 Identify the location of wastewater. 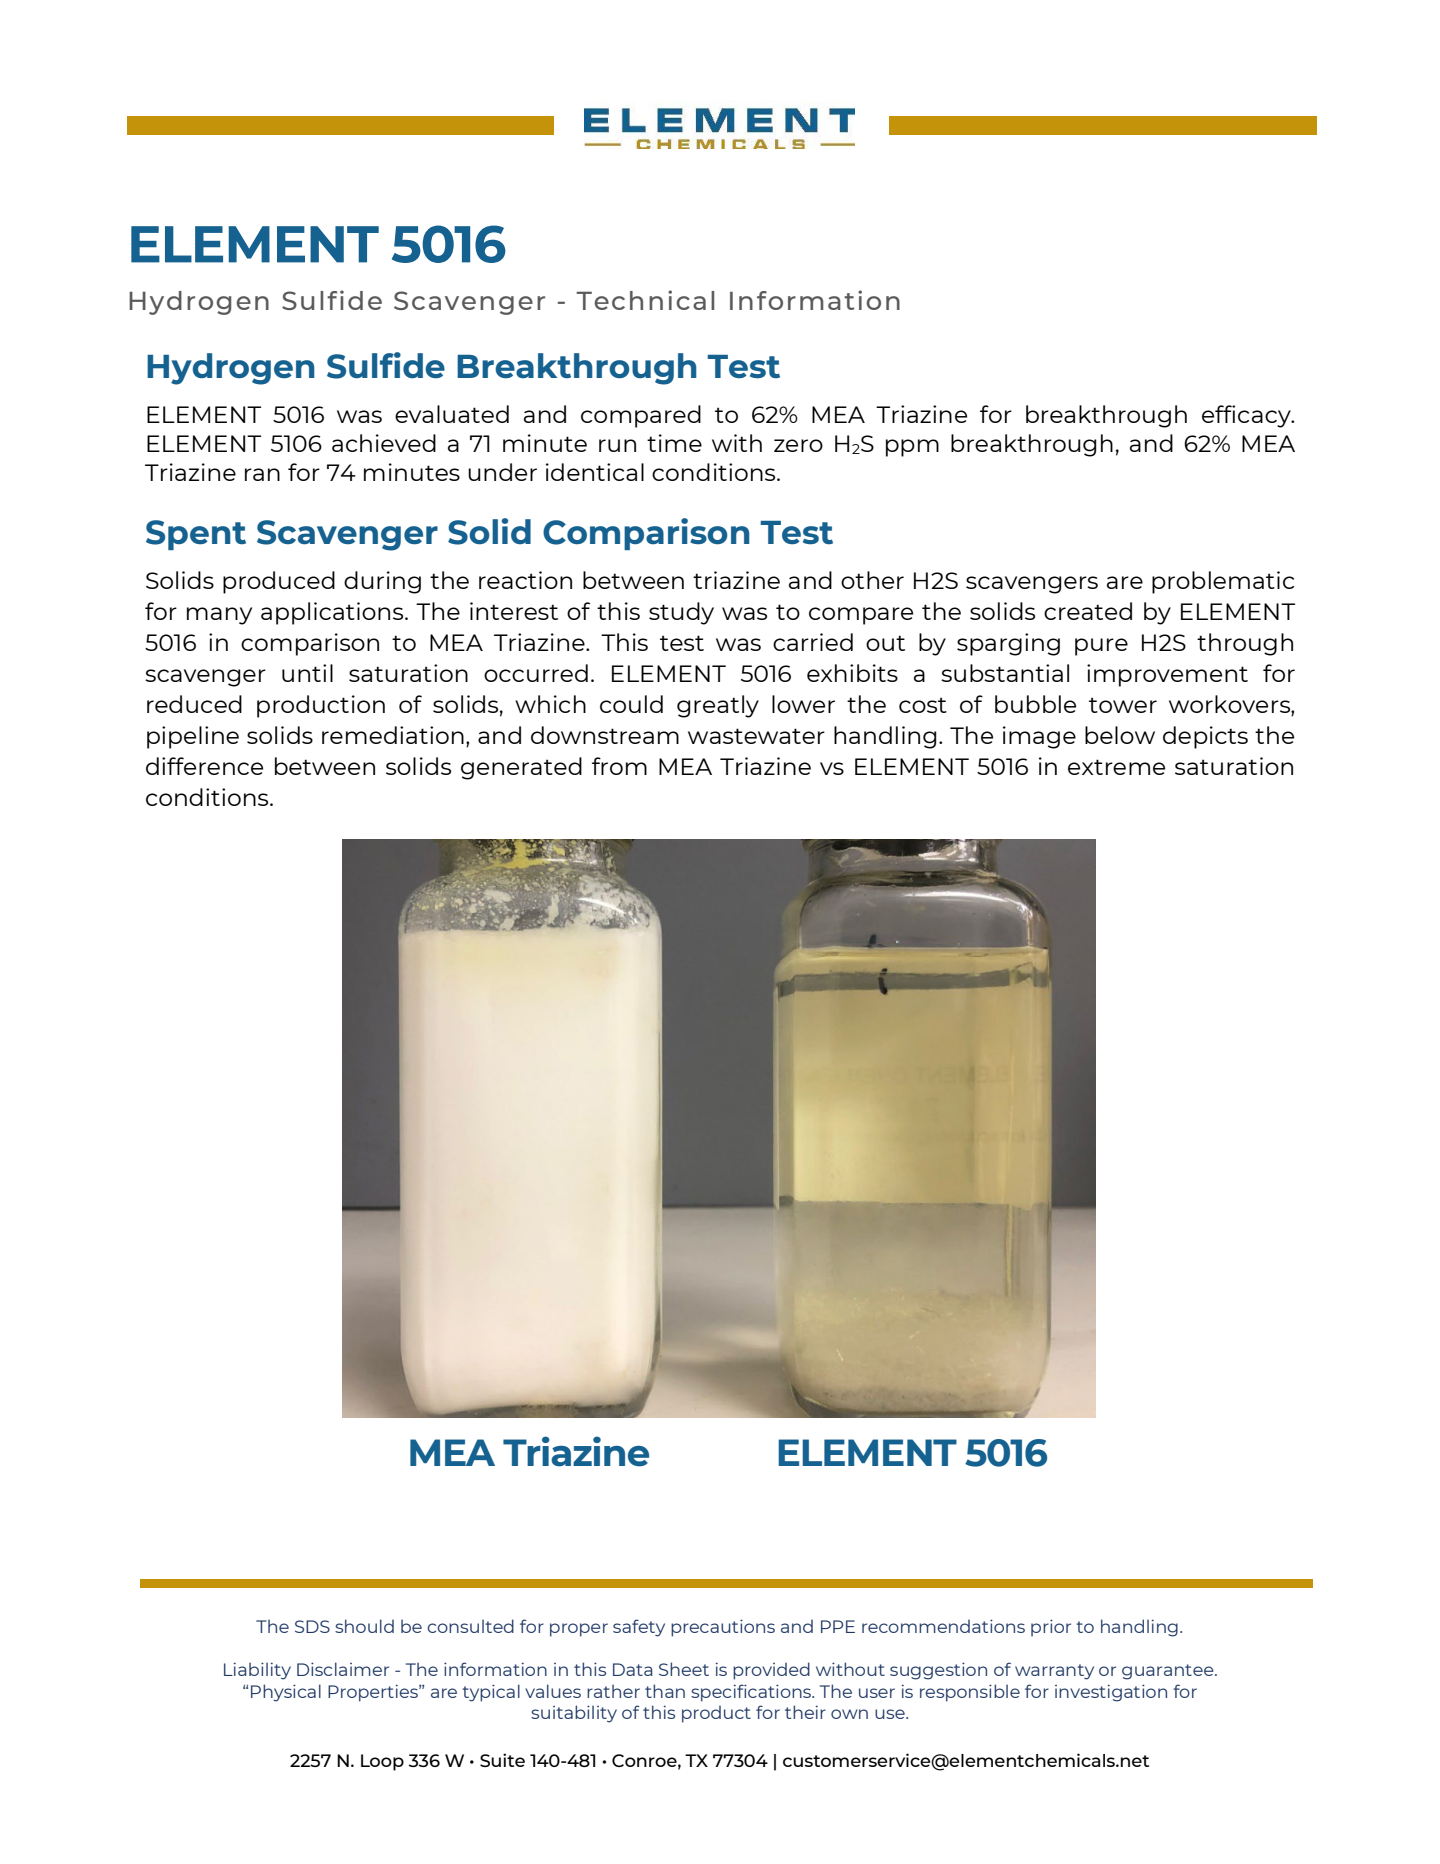
(756, 736).
